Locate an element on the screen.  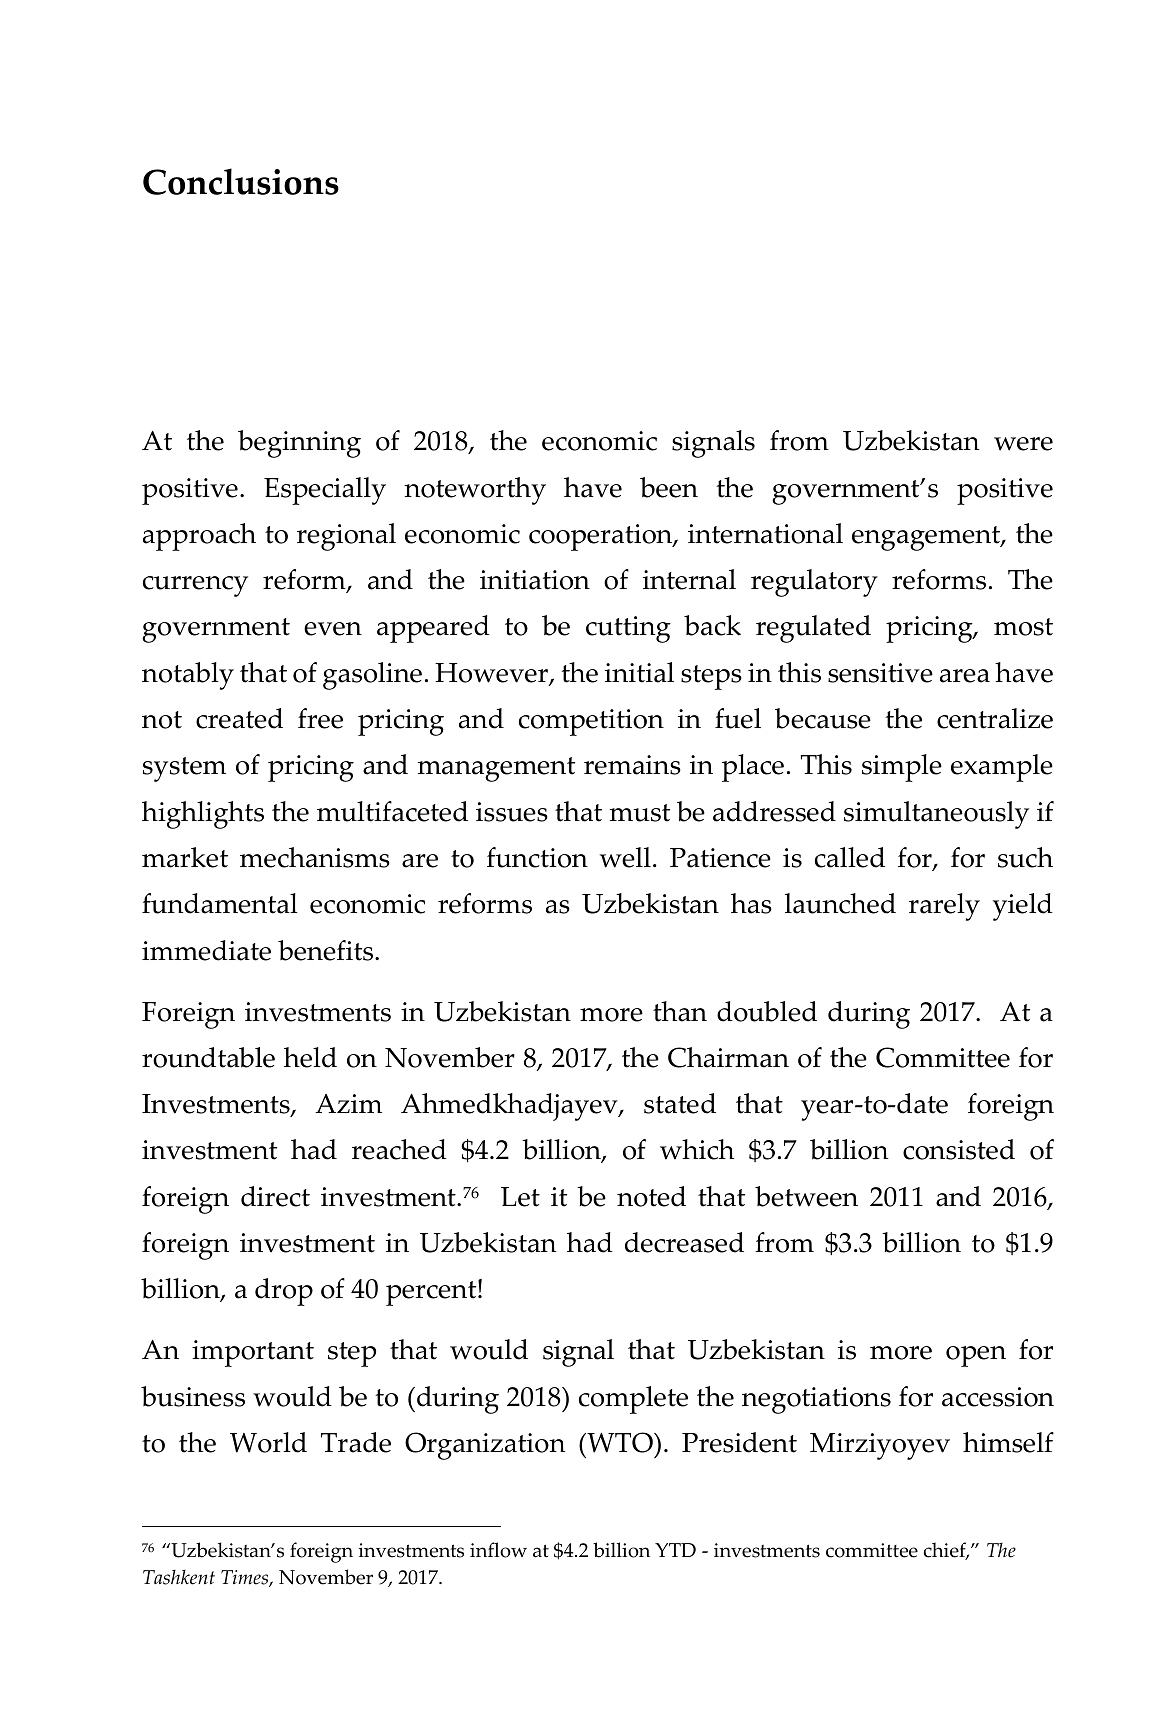
been is located at coordinates (669, 487).
